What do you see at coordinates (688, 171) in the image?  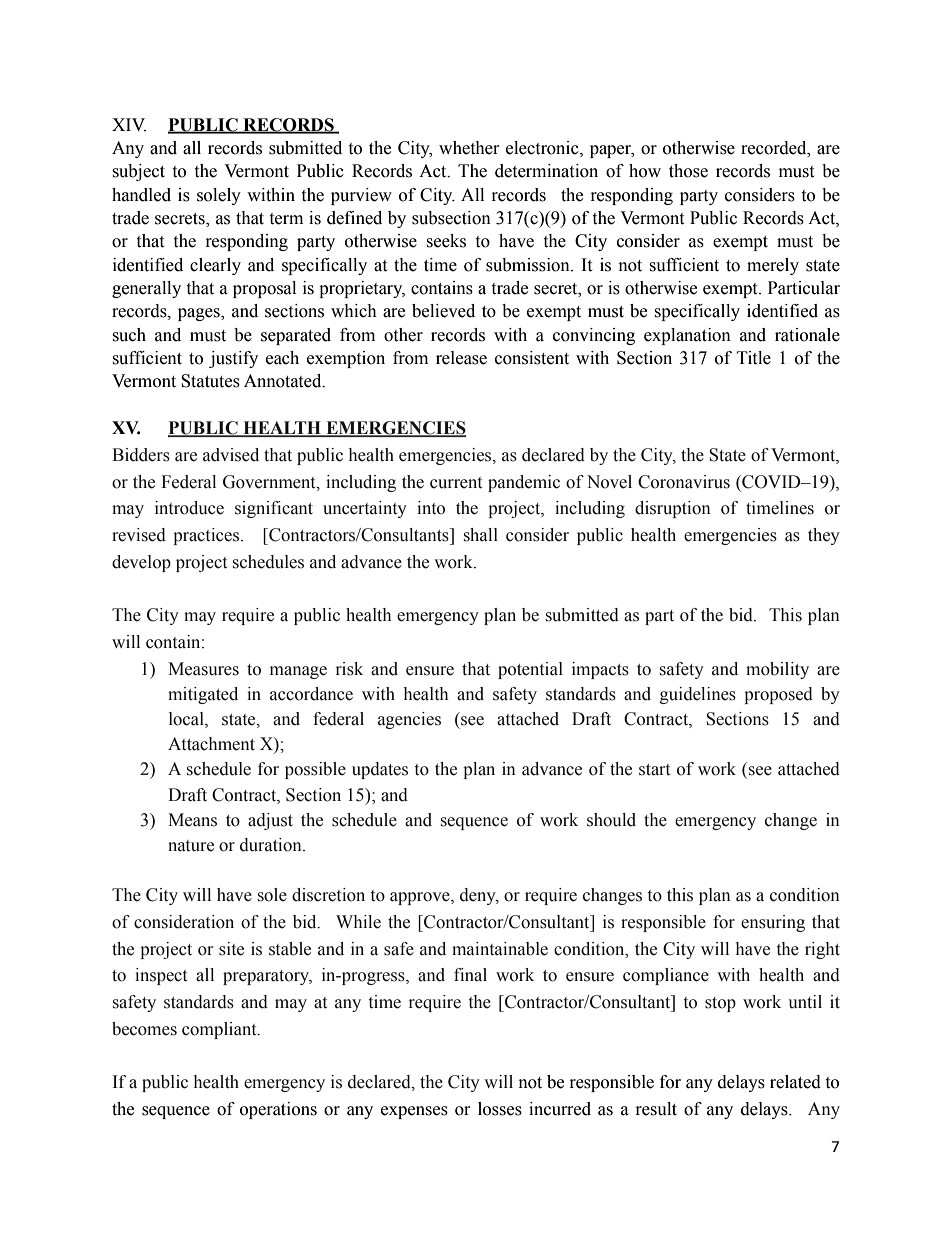 I see `those` at bounding box center [688, 171].
